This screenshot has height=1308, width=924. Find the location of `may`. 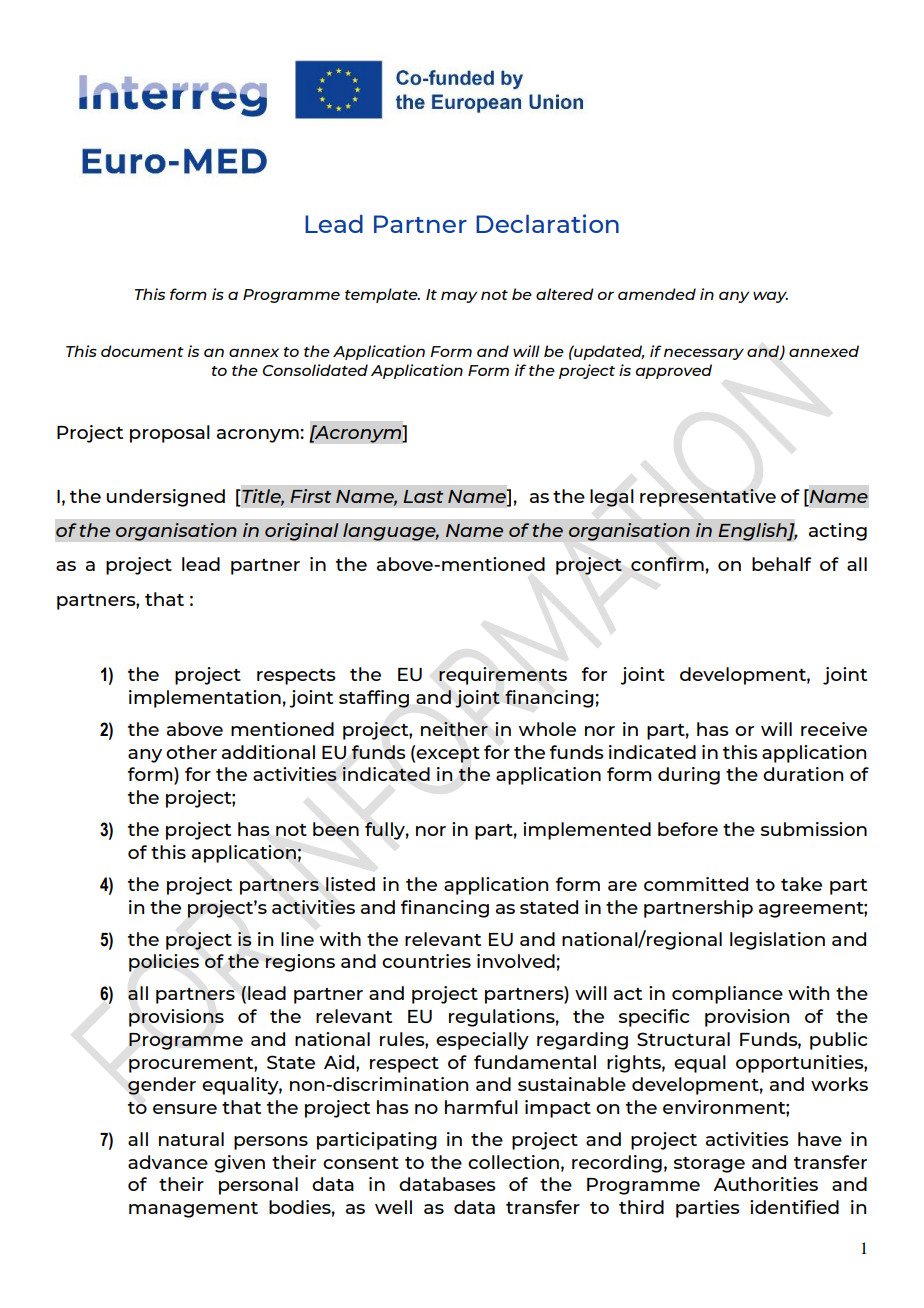

may is located at coordinates (459, 297).
